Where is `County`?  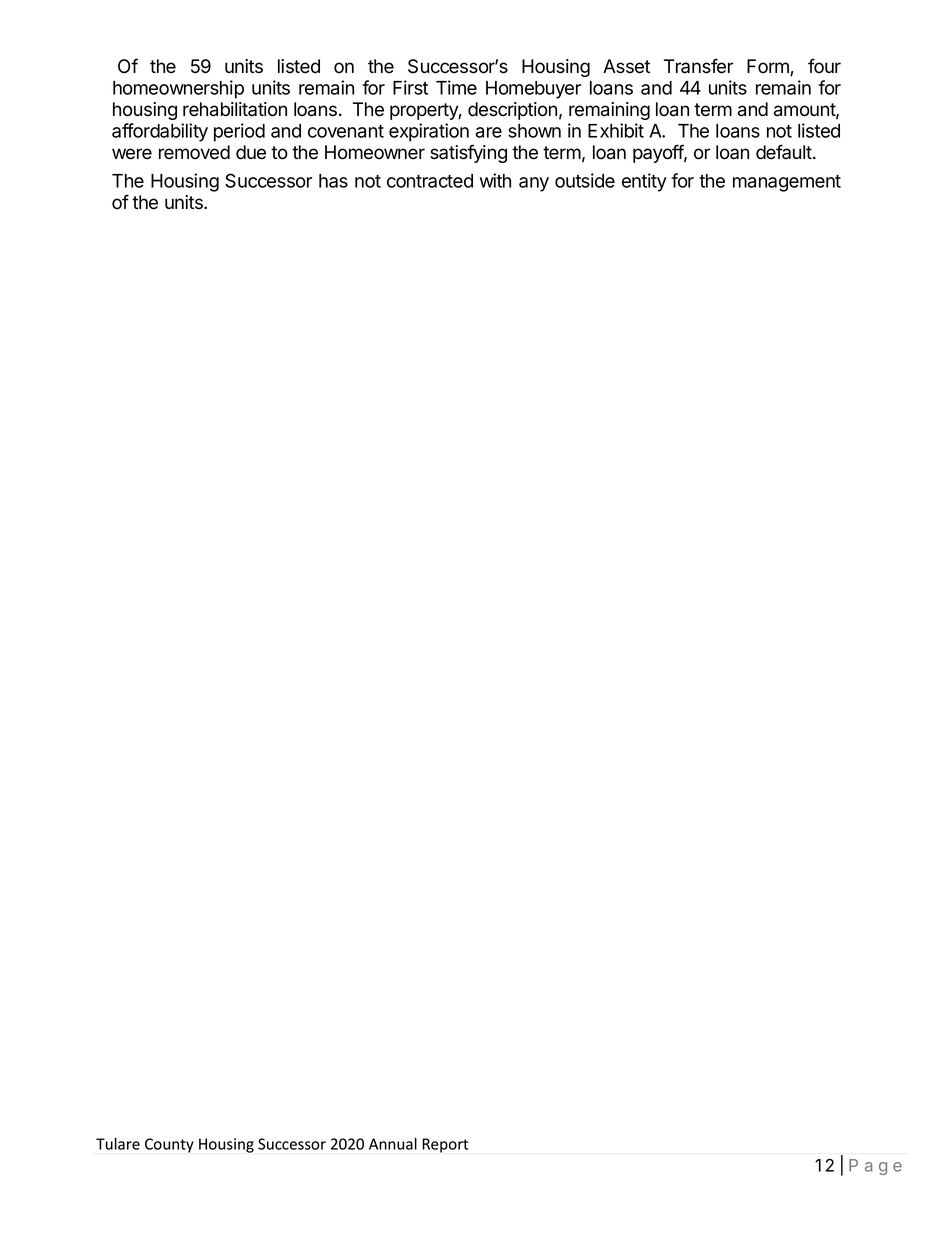 County is located at coordinates (169, 1145).
